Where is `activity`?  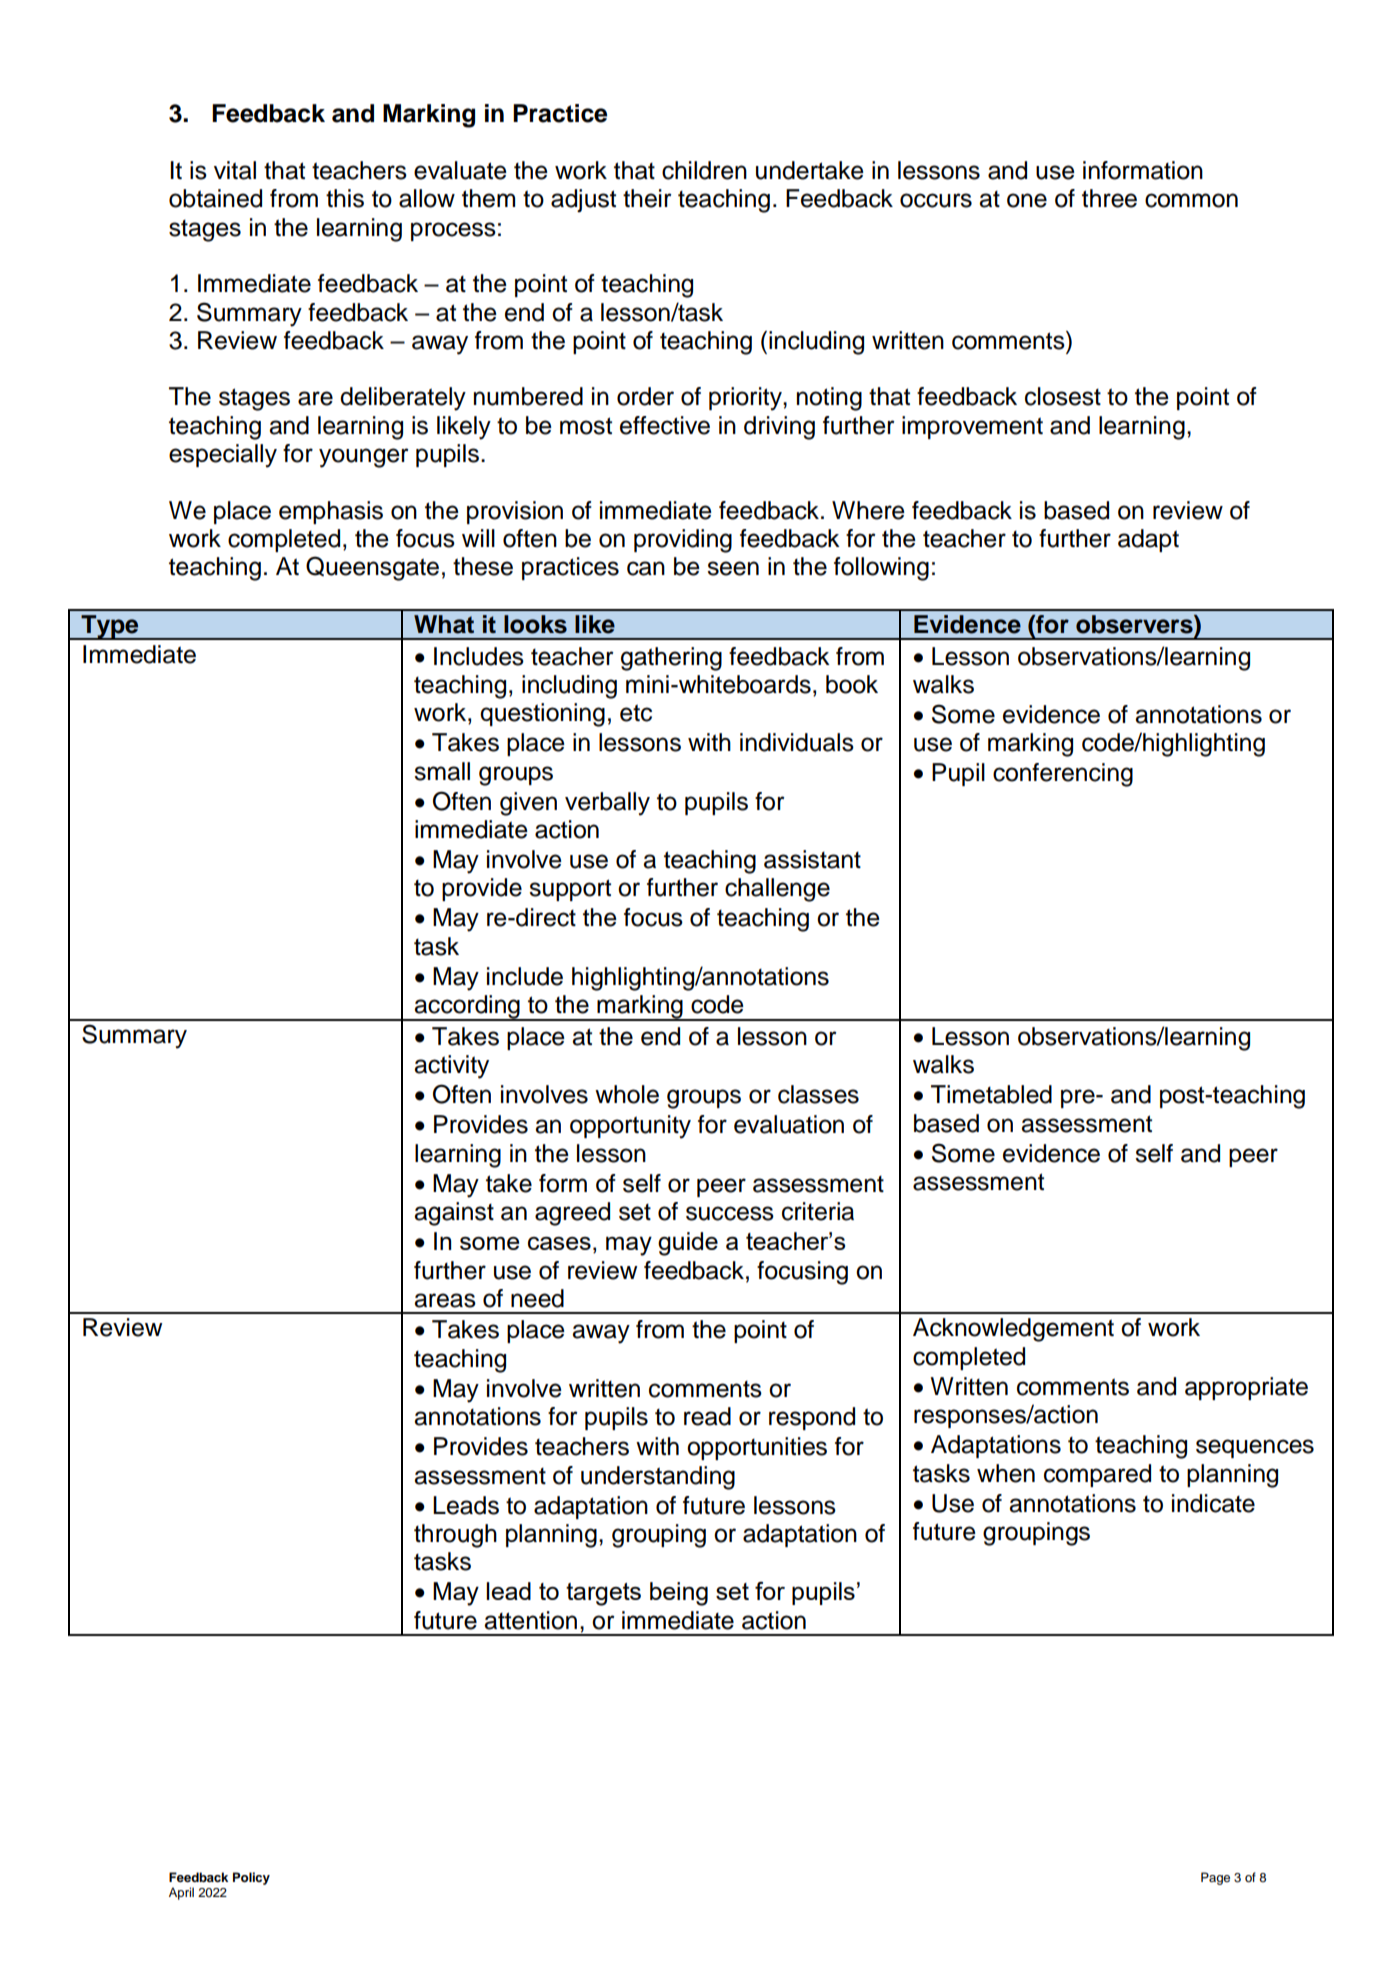 activity is located at coordinates (451, 1067).
